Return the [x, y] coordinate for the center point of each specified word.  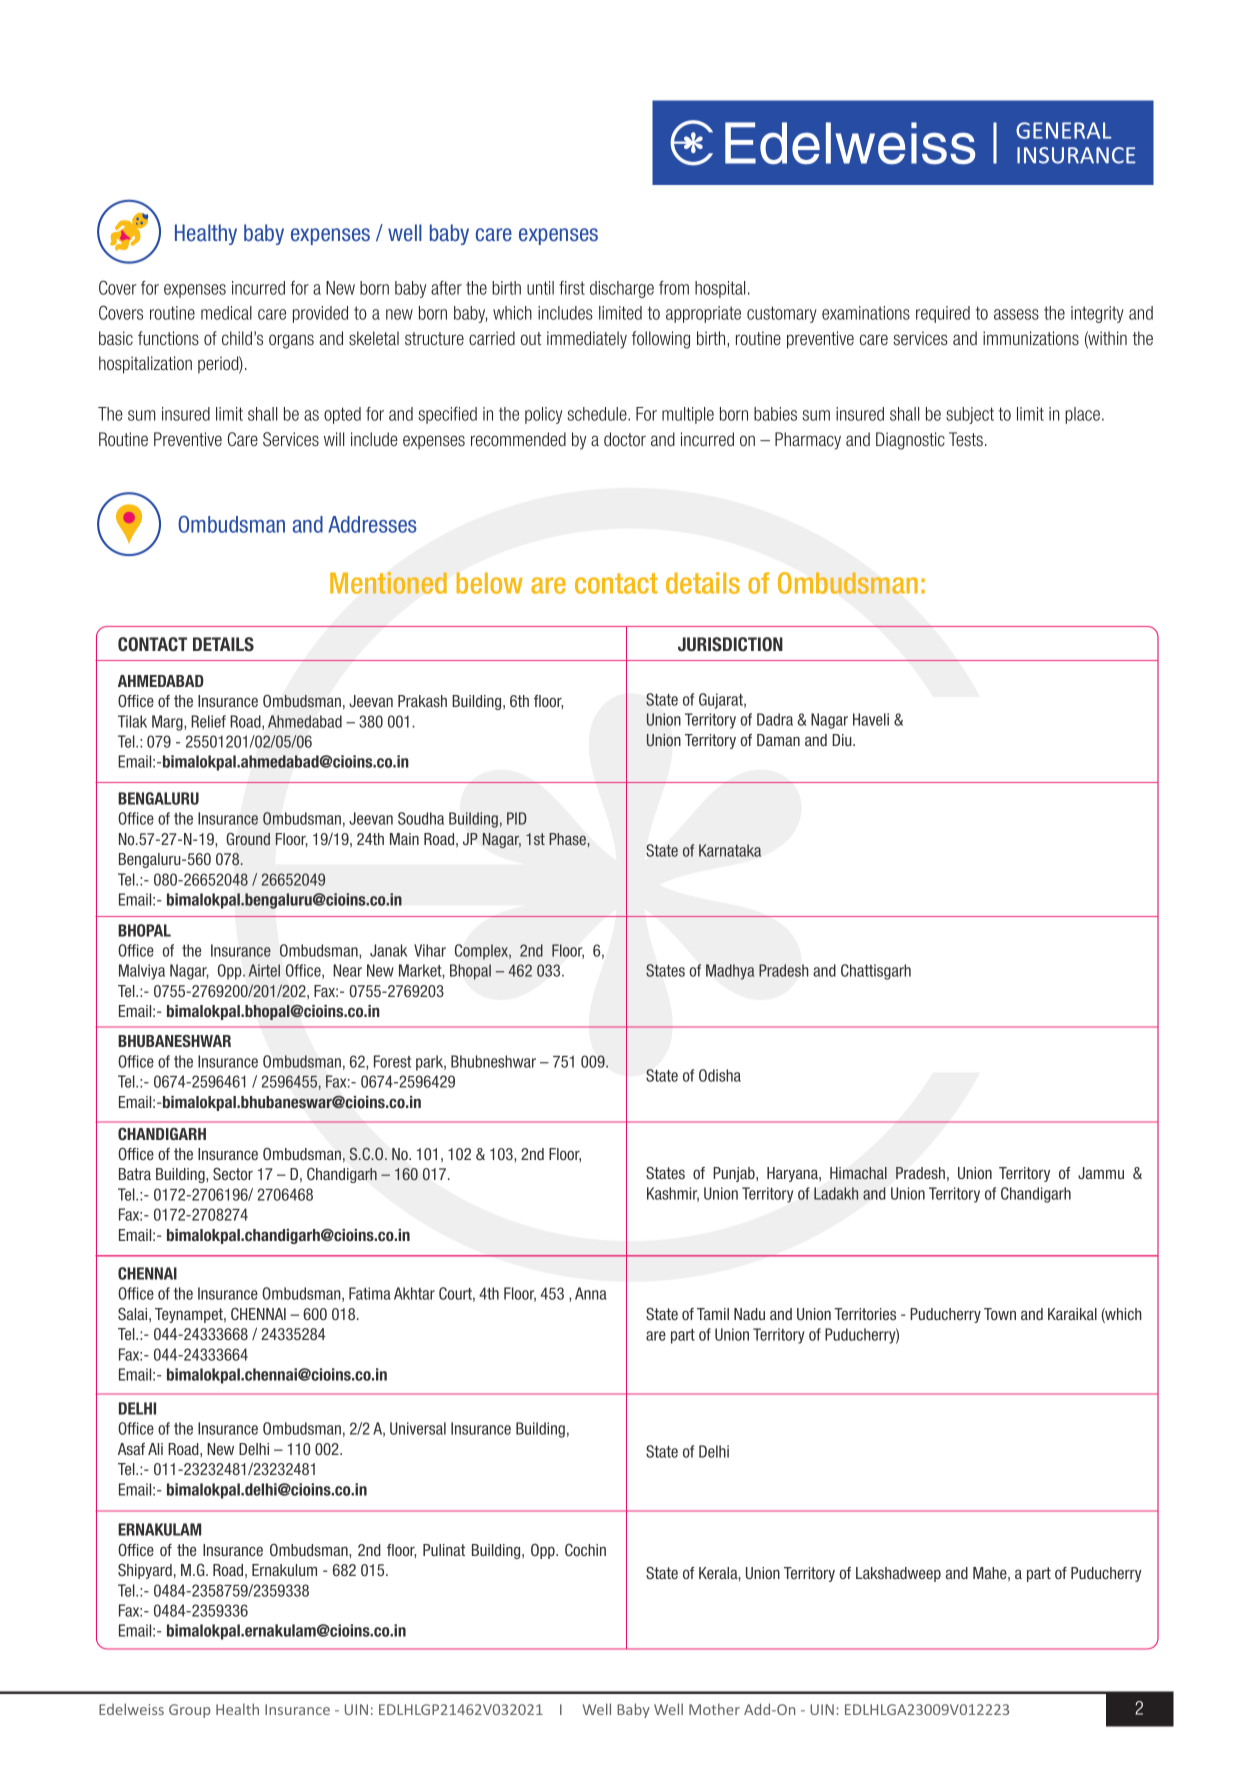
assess [1016, 314]
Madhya [730, 972]
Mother [714, 1709]
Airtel [264, 970]
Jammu [1101, 1173]
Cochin [585, 1549]
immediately [587, 340]
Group [189, 1711]
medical [226, 313]
